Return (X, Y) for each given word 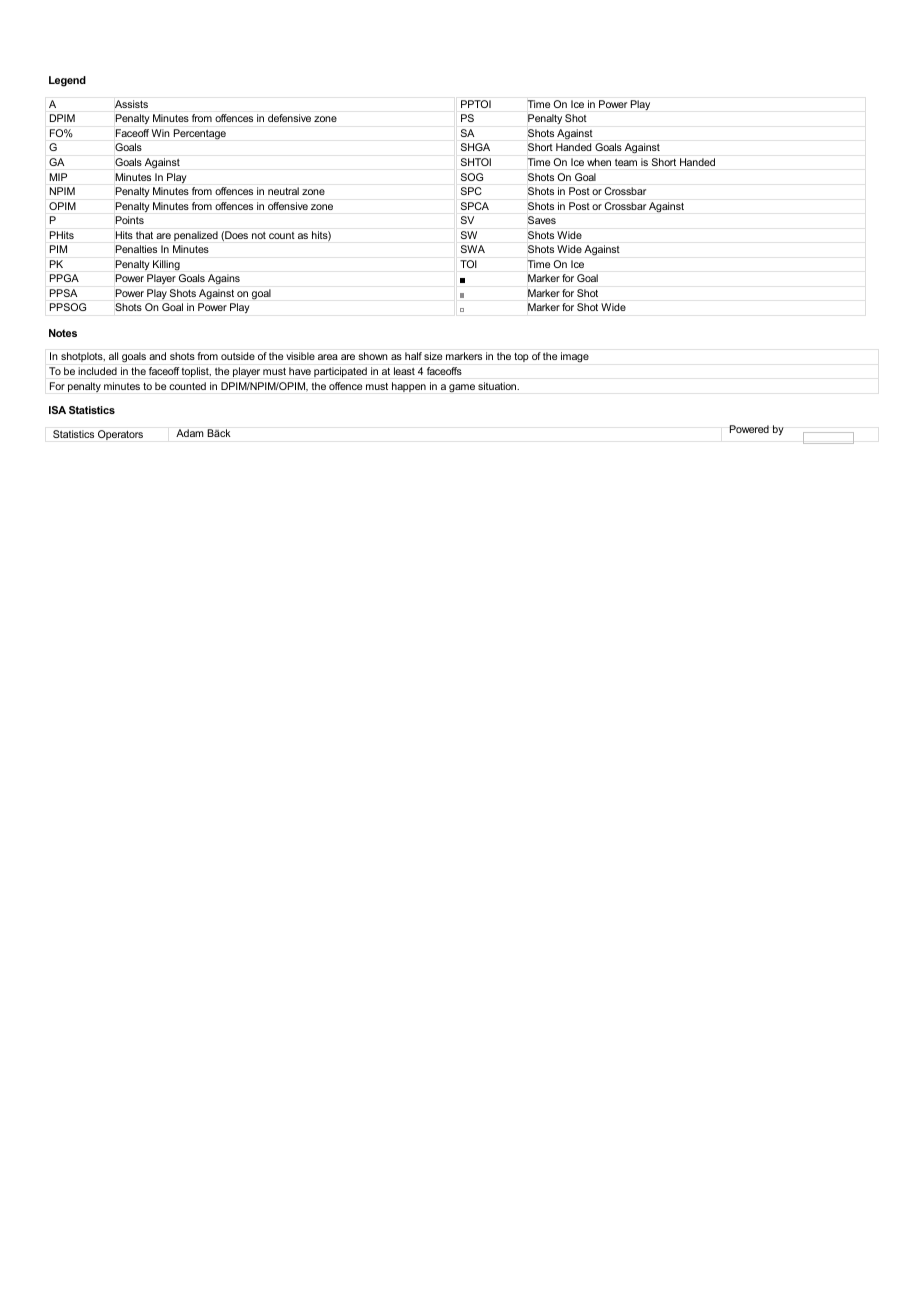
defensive (289, 118)
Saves (542, 220)
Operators (120, 435)
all (113, 356)
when (599, 162)
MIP (58, 177)
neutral (283, 191)
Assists (131, 104)
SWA (473, 249)
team (626, 162)
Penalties (136, 249)
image (575, 357)
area (328, 357)
